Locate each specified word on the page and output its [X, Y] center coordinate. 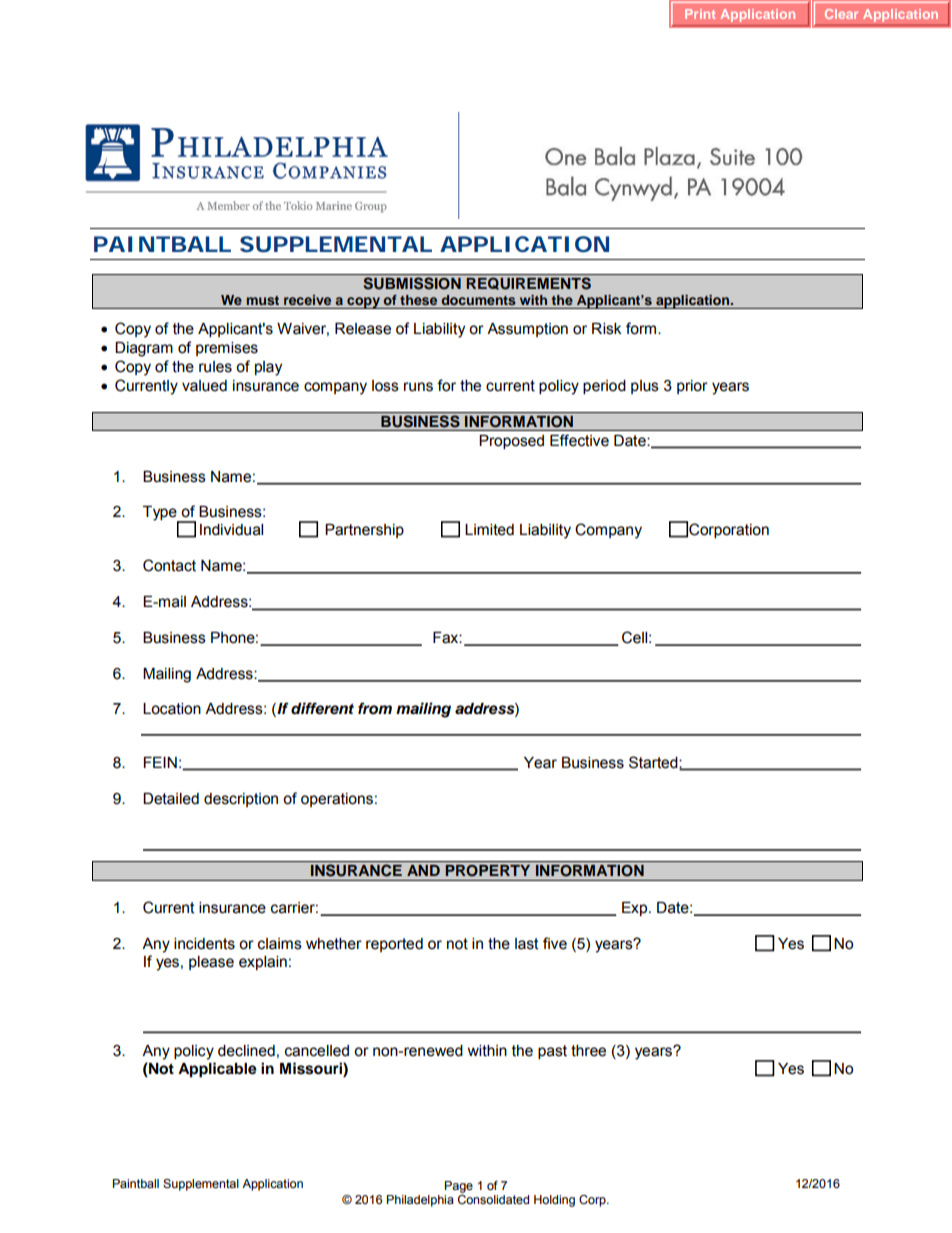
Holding [554, 1201]
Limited [489, 530]
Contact [169, 565]
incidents [204, 944]
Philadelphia [420, 1201]
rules [215, 367]
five [555, 943]
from [375, 708]
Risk [606, 329]
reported [394, 945]
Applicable [217, 1070]
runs [418, 387]
